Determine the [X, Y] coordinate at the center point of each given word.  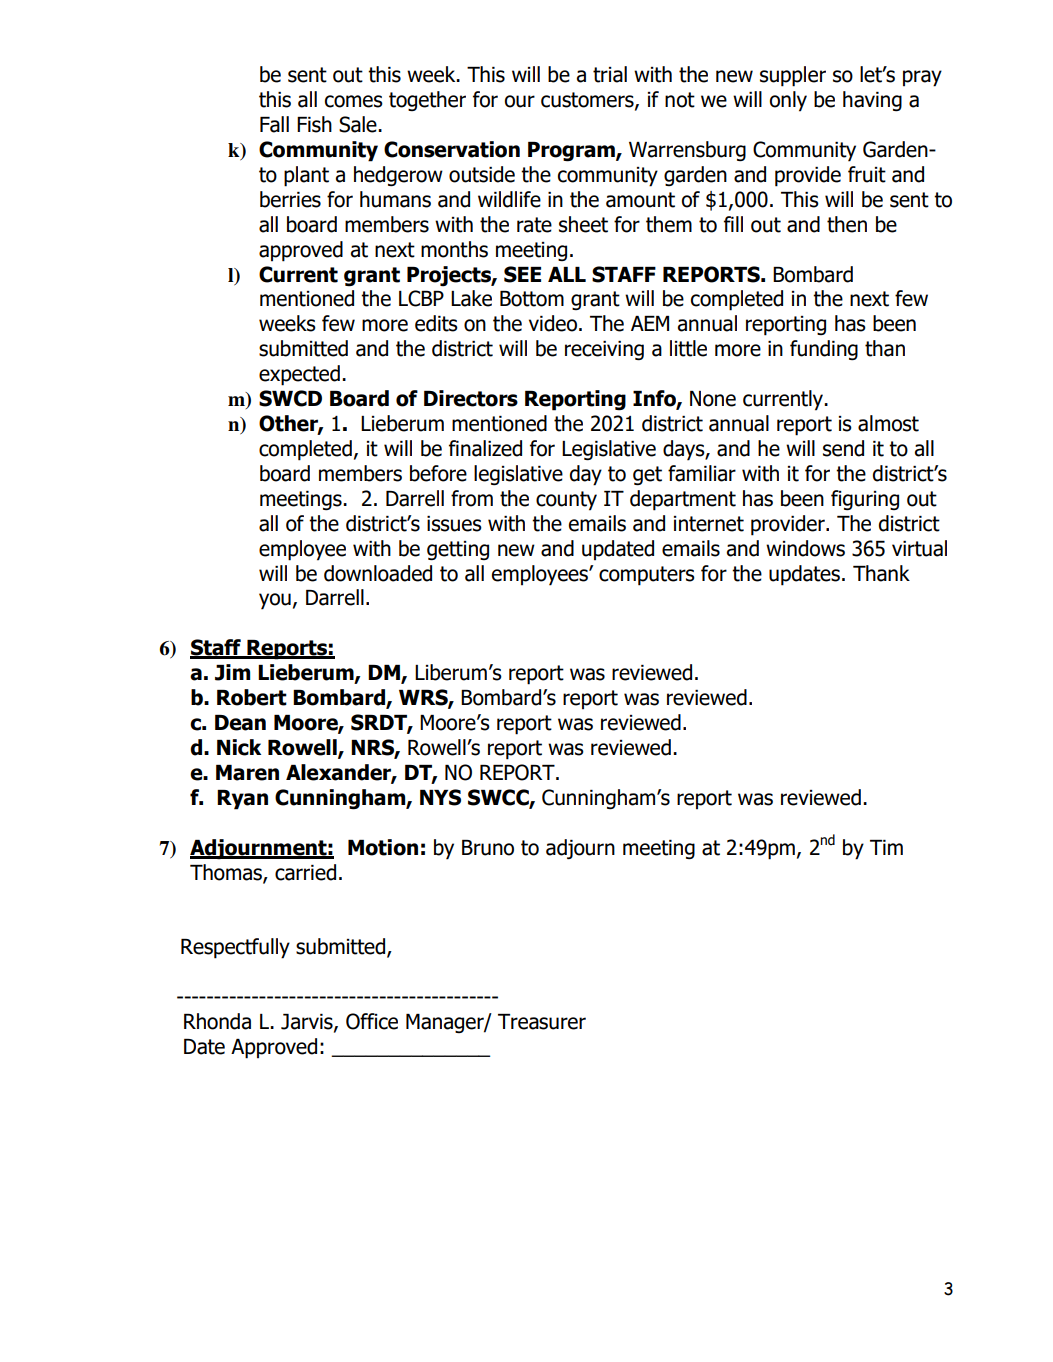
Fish [314, 124]
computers [647, 576]
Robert [252, 697]
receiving [604, 350]
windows [805, 548]
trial [610, 74]
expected [299, 375]
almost [888, 423]
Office [372, 1021]
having [872, 101]
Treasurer [542, 1022]
